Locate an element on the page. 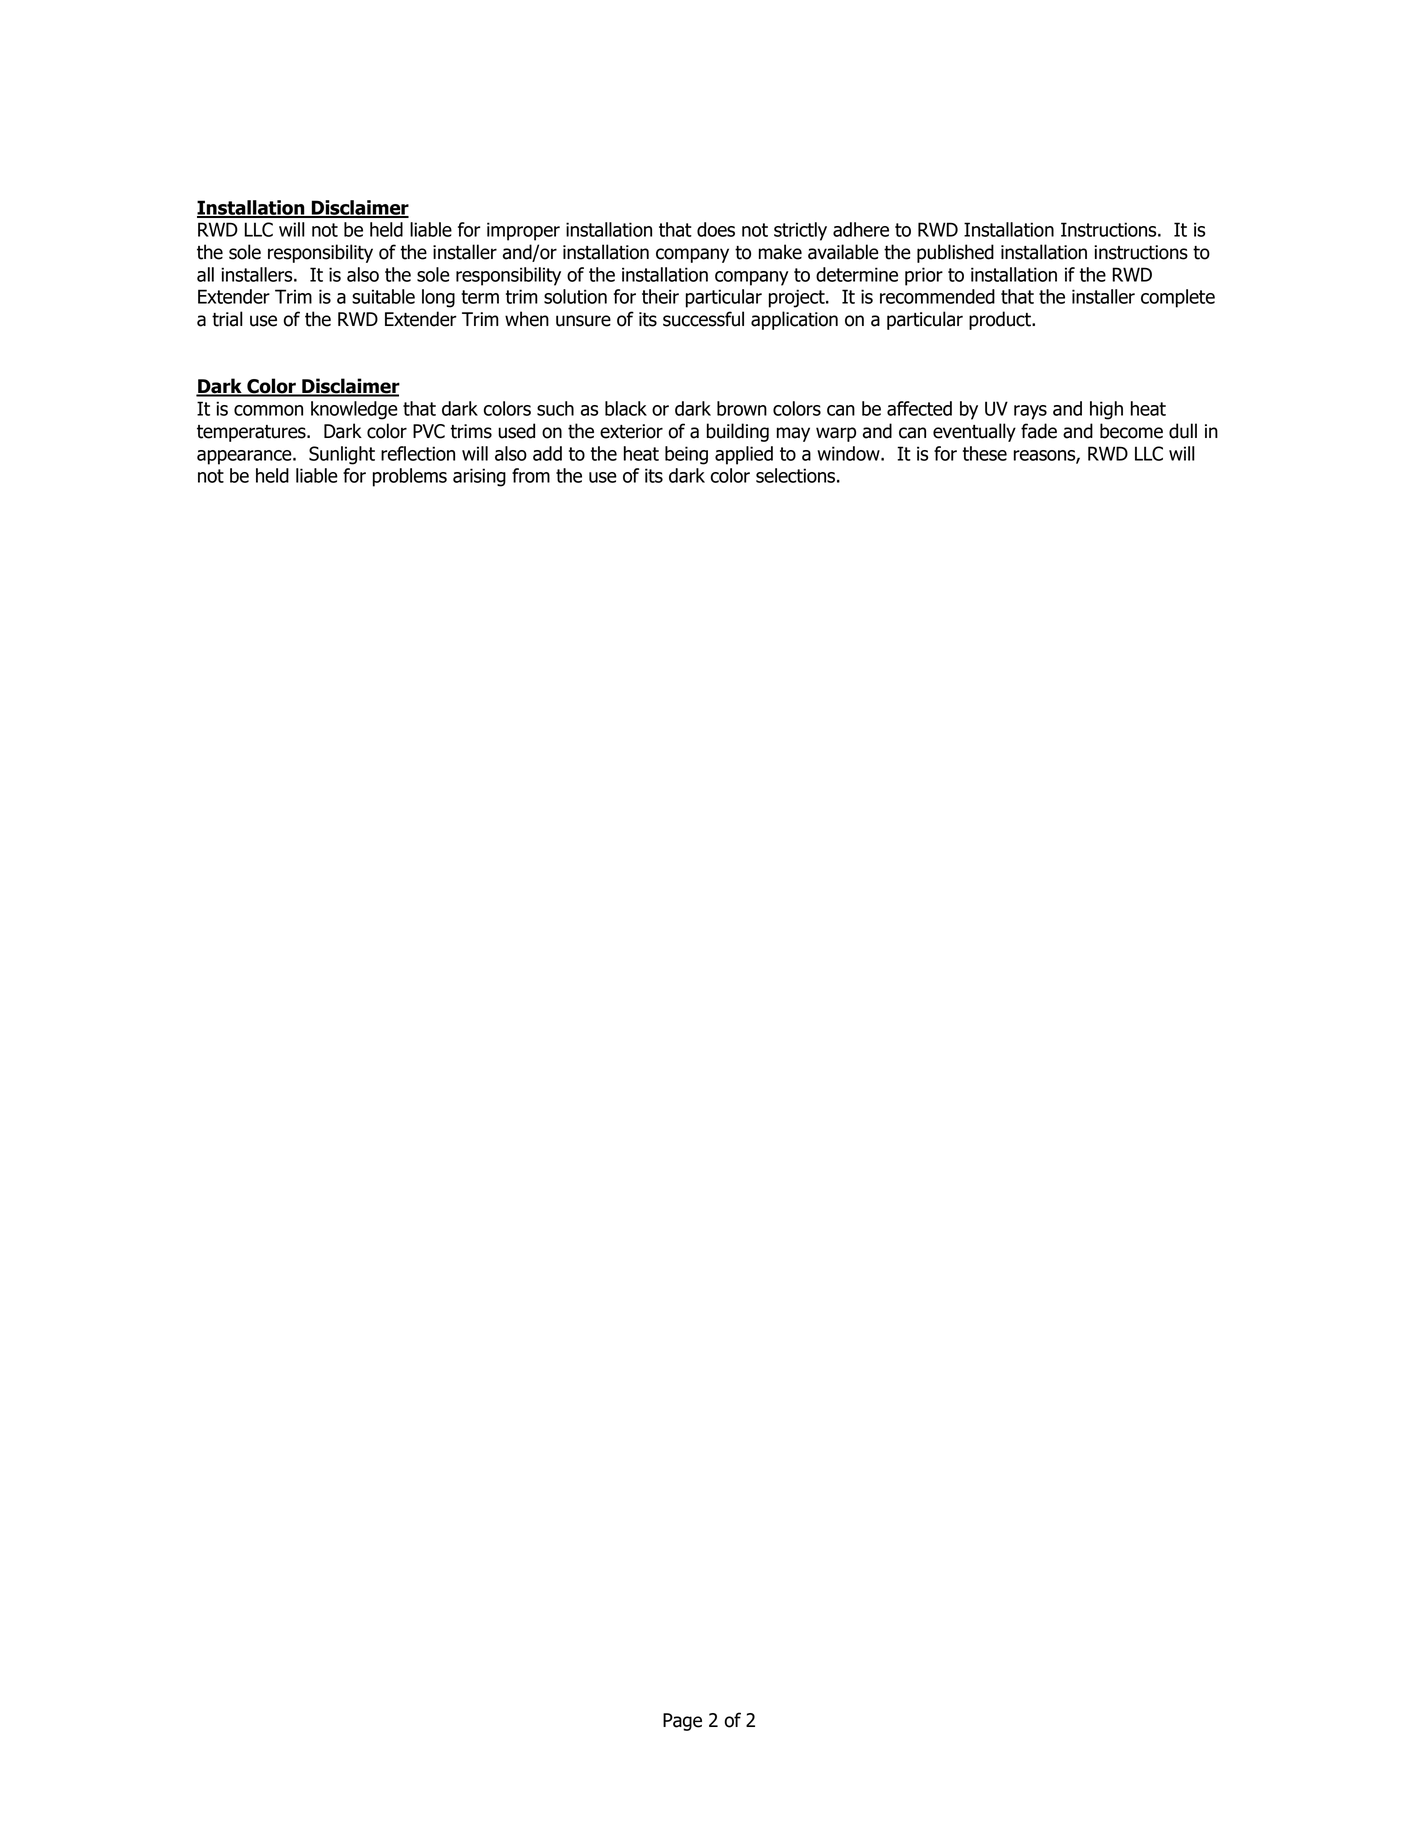  their is located at coordinates (660, 296).
